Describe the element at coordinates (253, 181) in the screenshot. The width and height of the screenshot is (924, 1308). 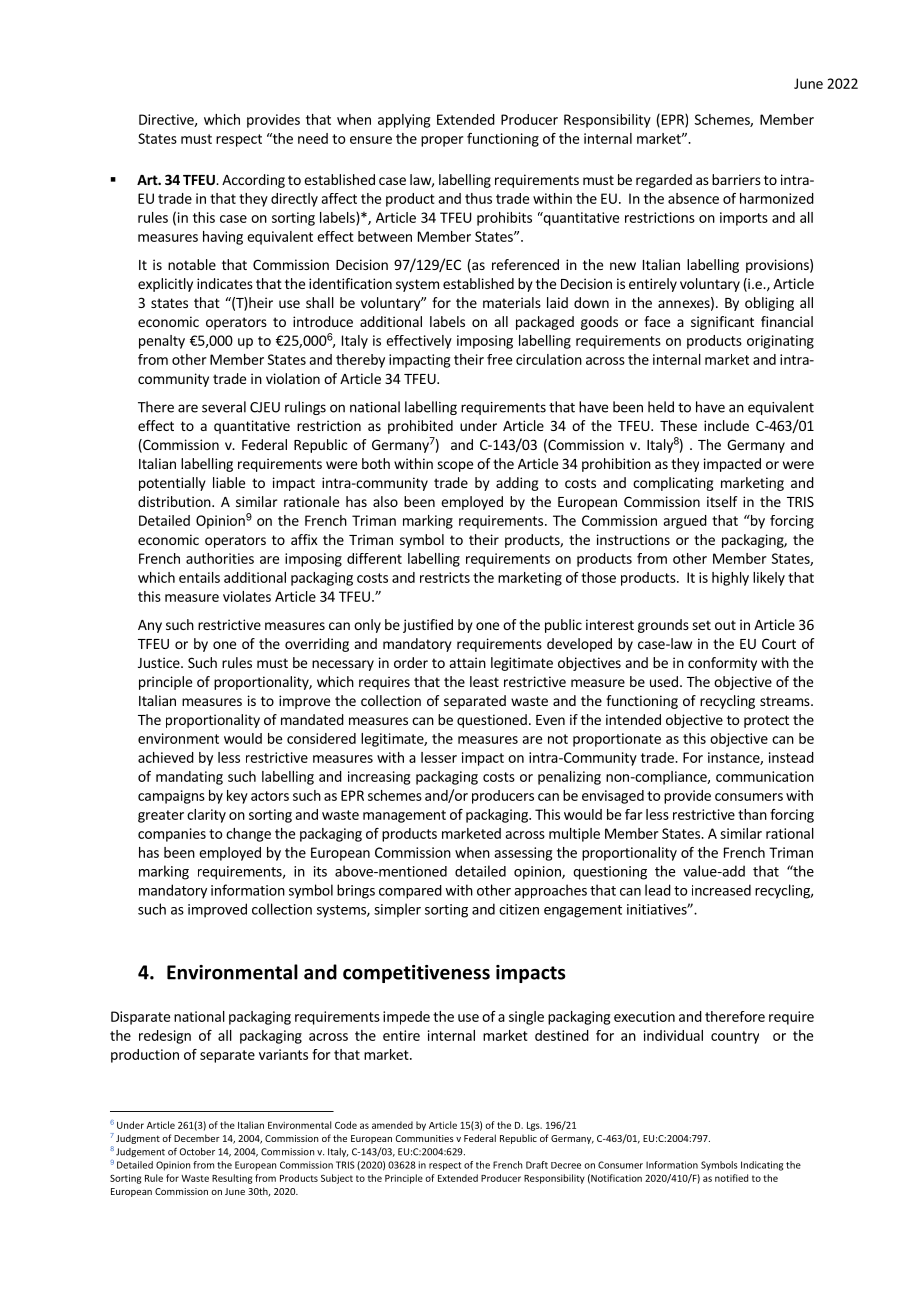
I see `According` at that location.
